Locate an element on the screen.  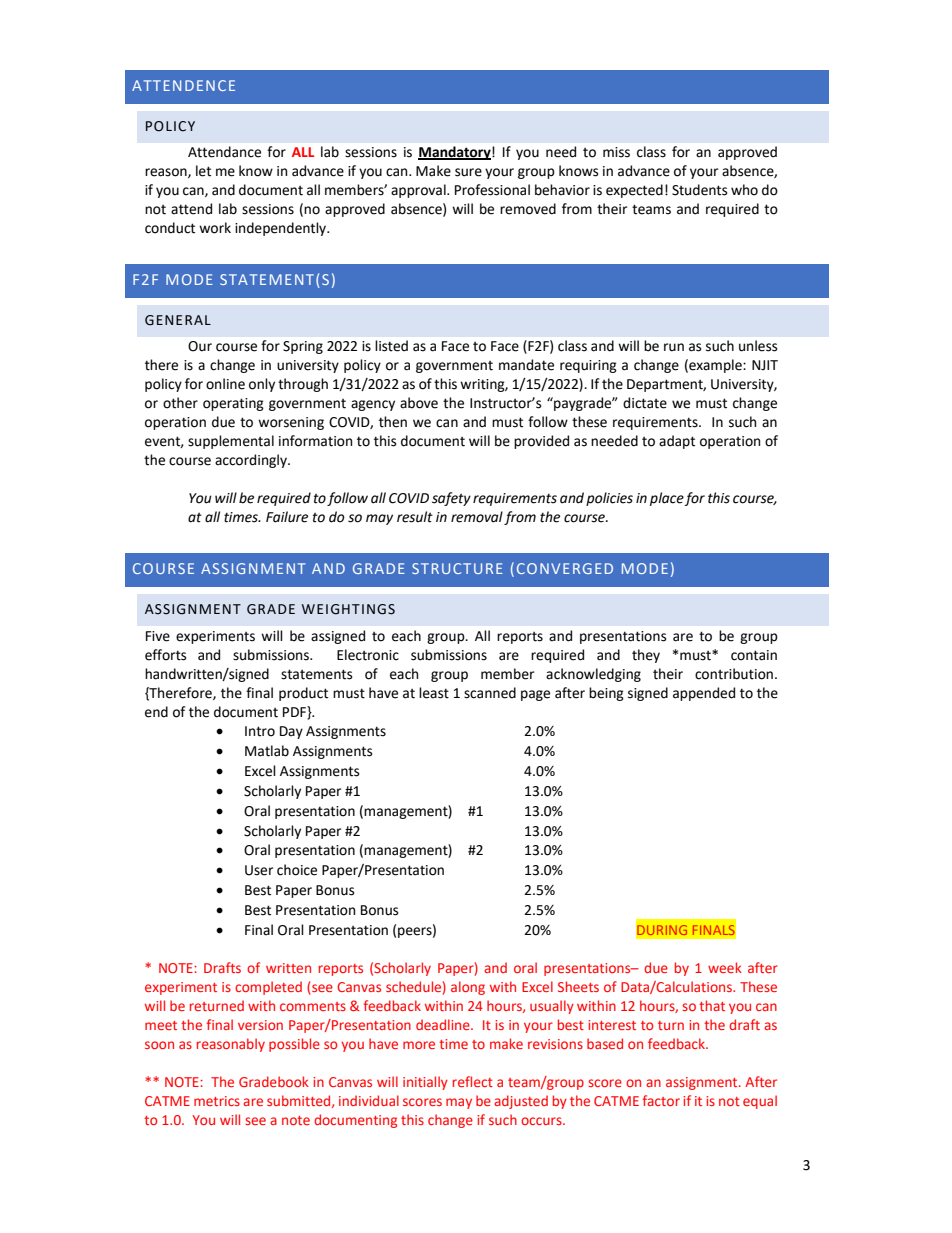
place is located at coordinates (667, 499).
